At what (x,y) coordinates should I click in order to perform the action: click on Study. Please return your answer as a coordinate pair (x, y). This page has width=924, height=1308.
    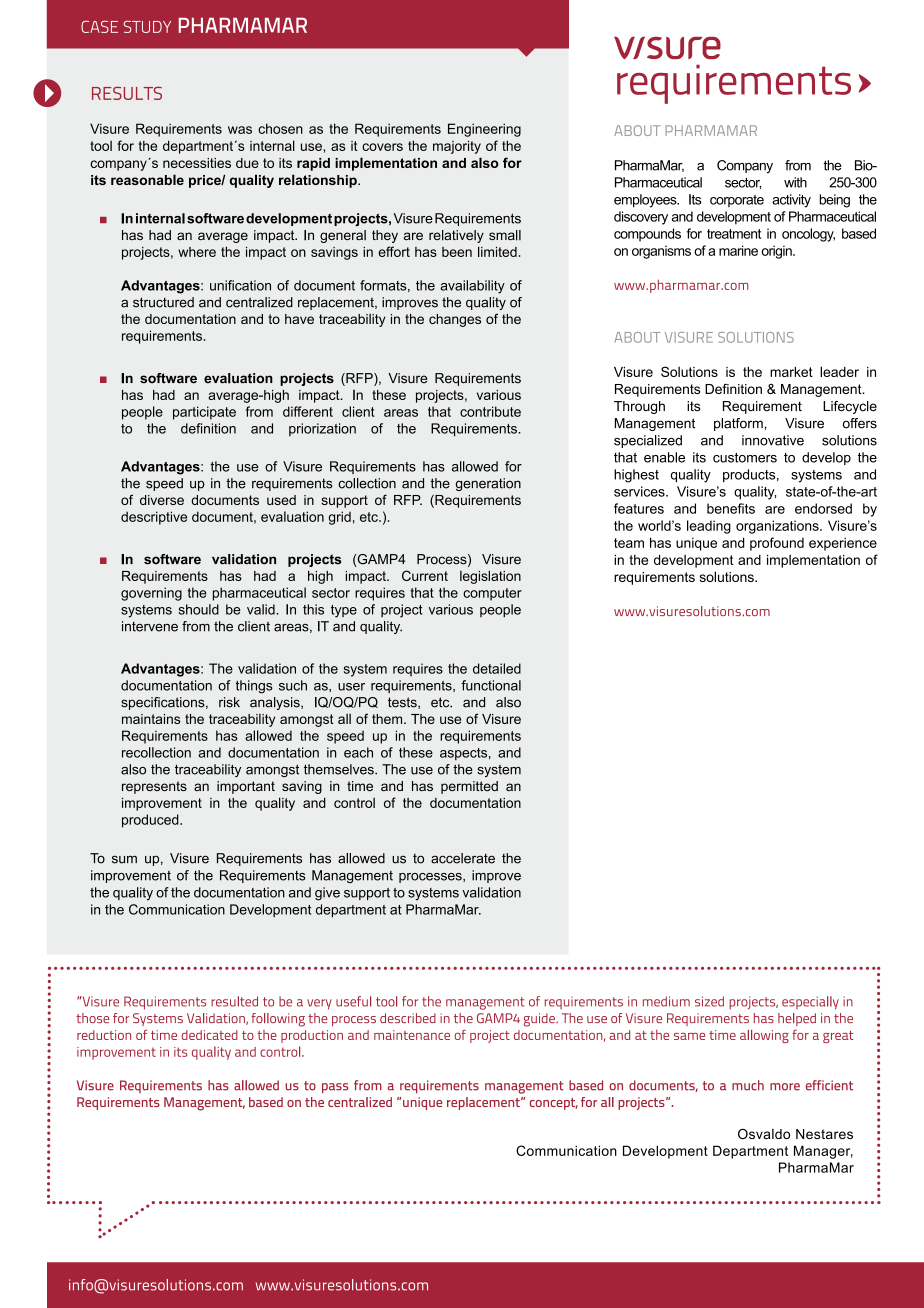
    Looking at the image, I should click on (147, 27).
